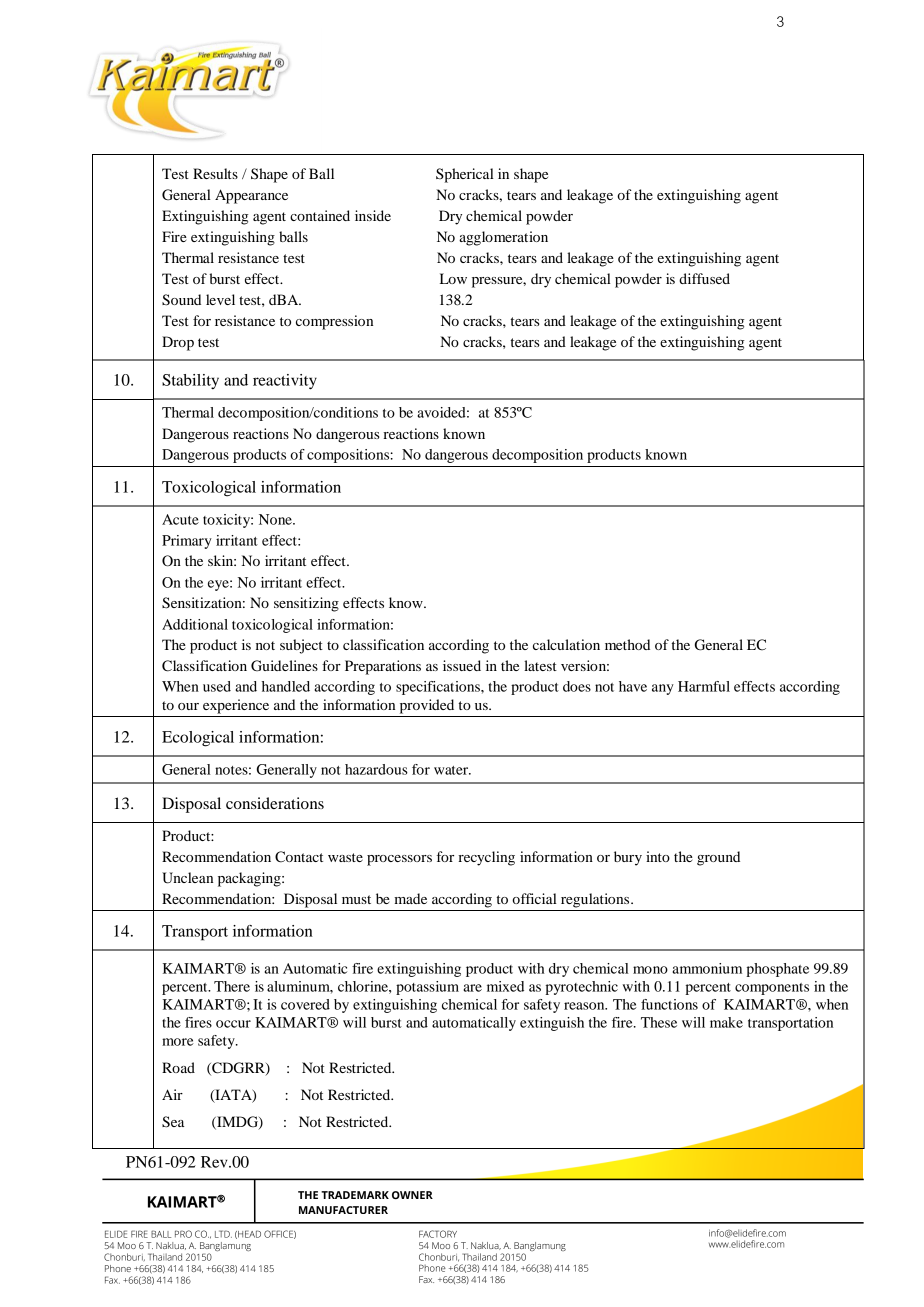 Image resolution: width=924 pixels, height=1307 pixels. I want to click on make, so click(726, 1022).
